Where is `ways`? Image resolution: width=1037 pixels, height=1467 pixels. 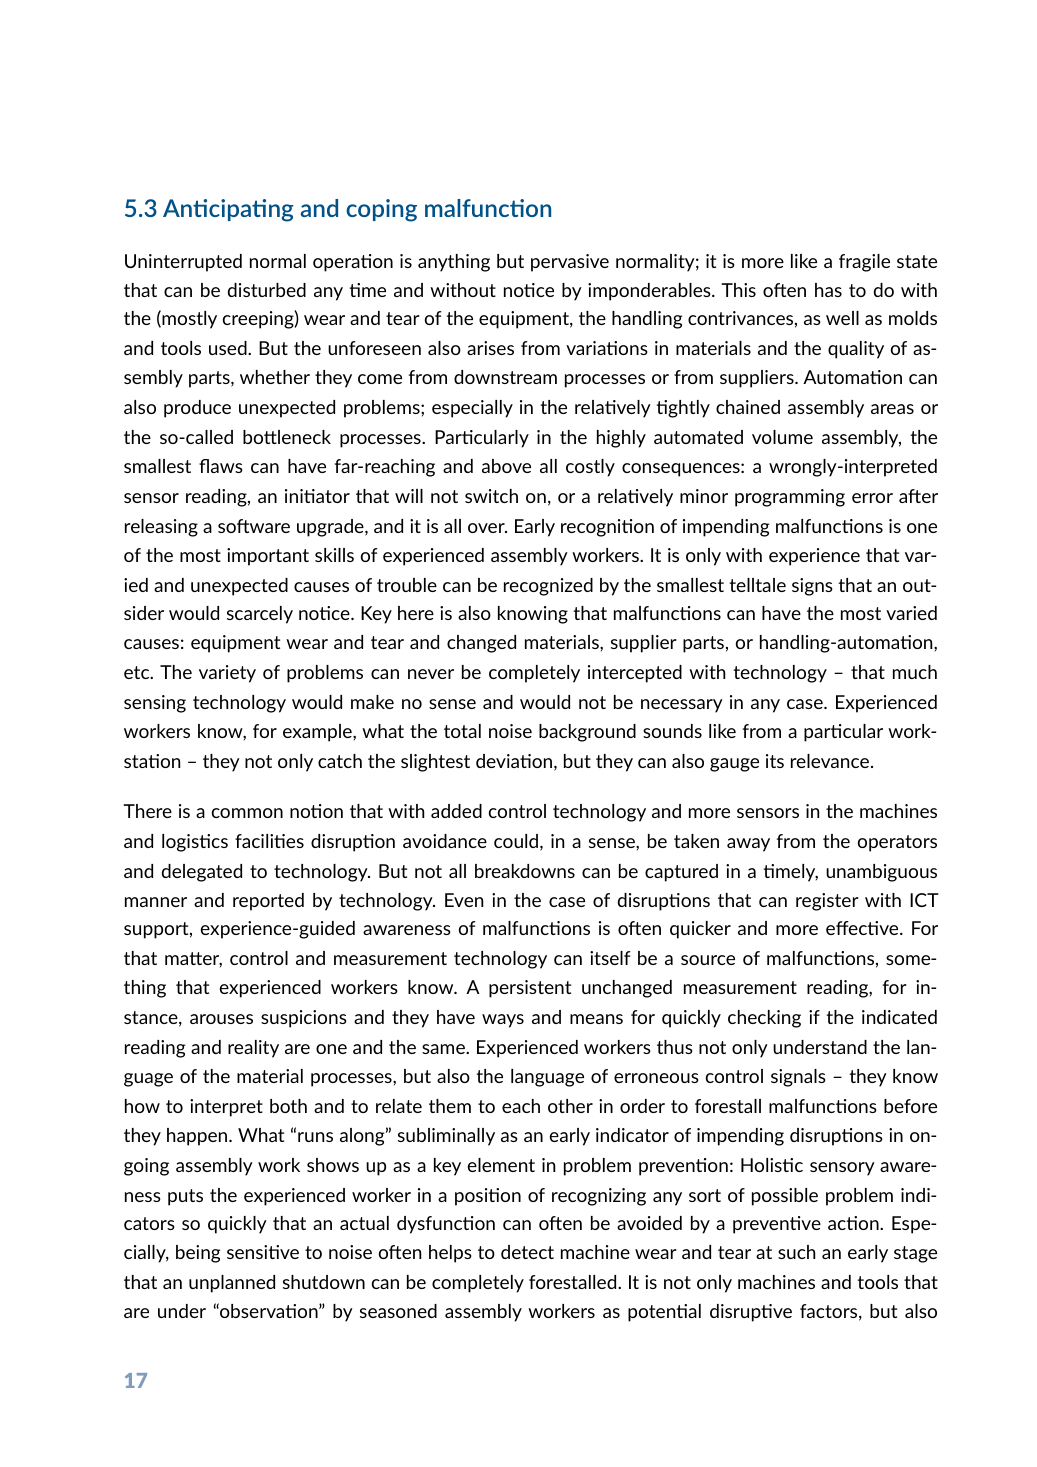 ways is located at coordinates (503, 1021).
